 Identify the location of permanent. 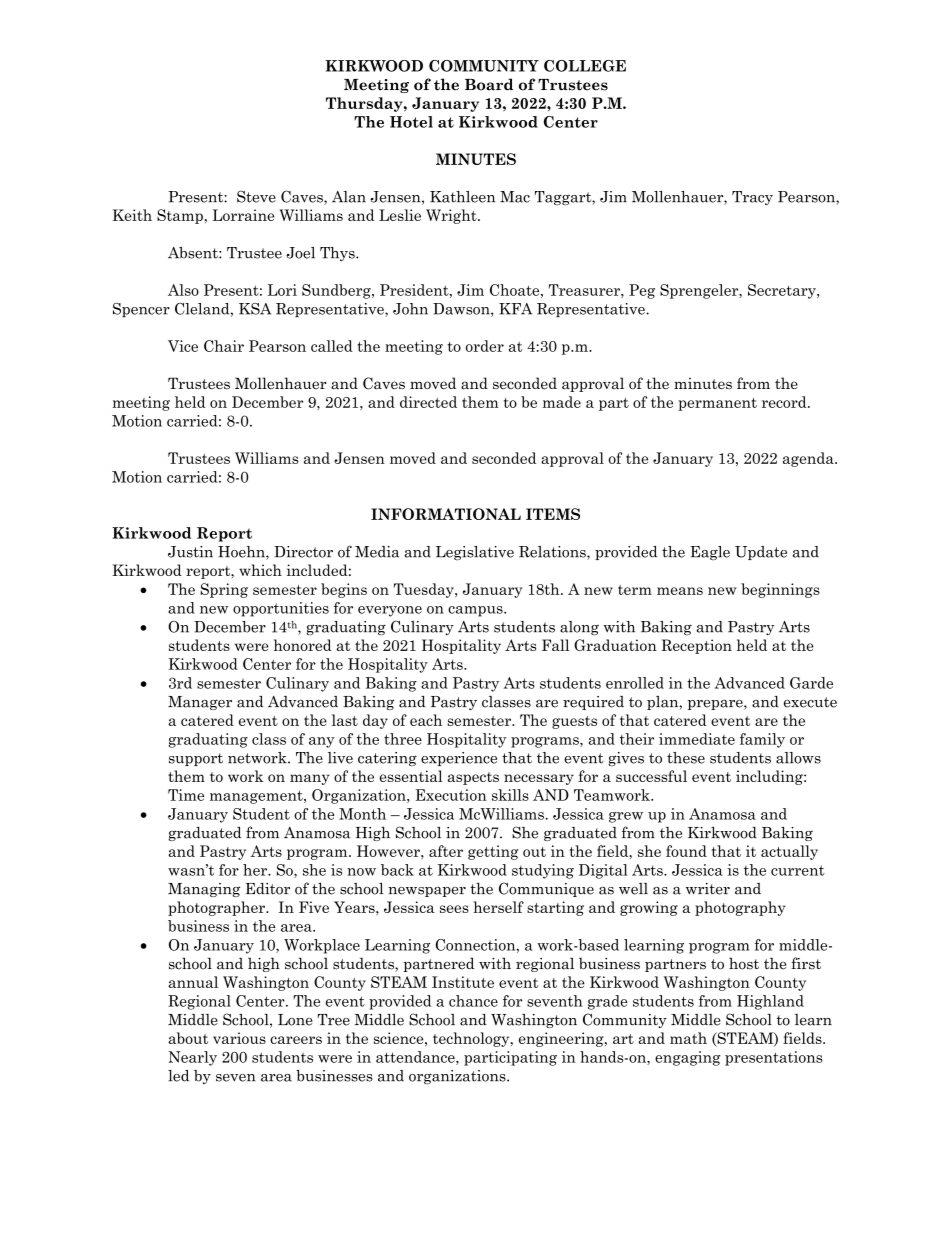
(717, 404).
